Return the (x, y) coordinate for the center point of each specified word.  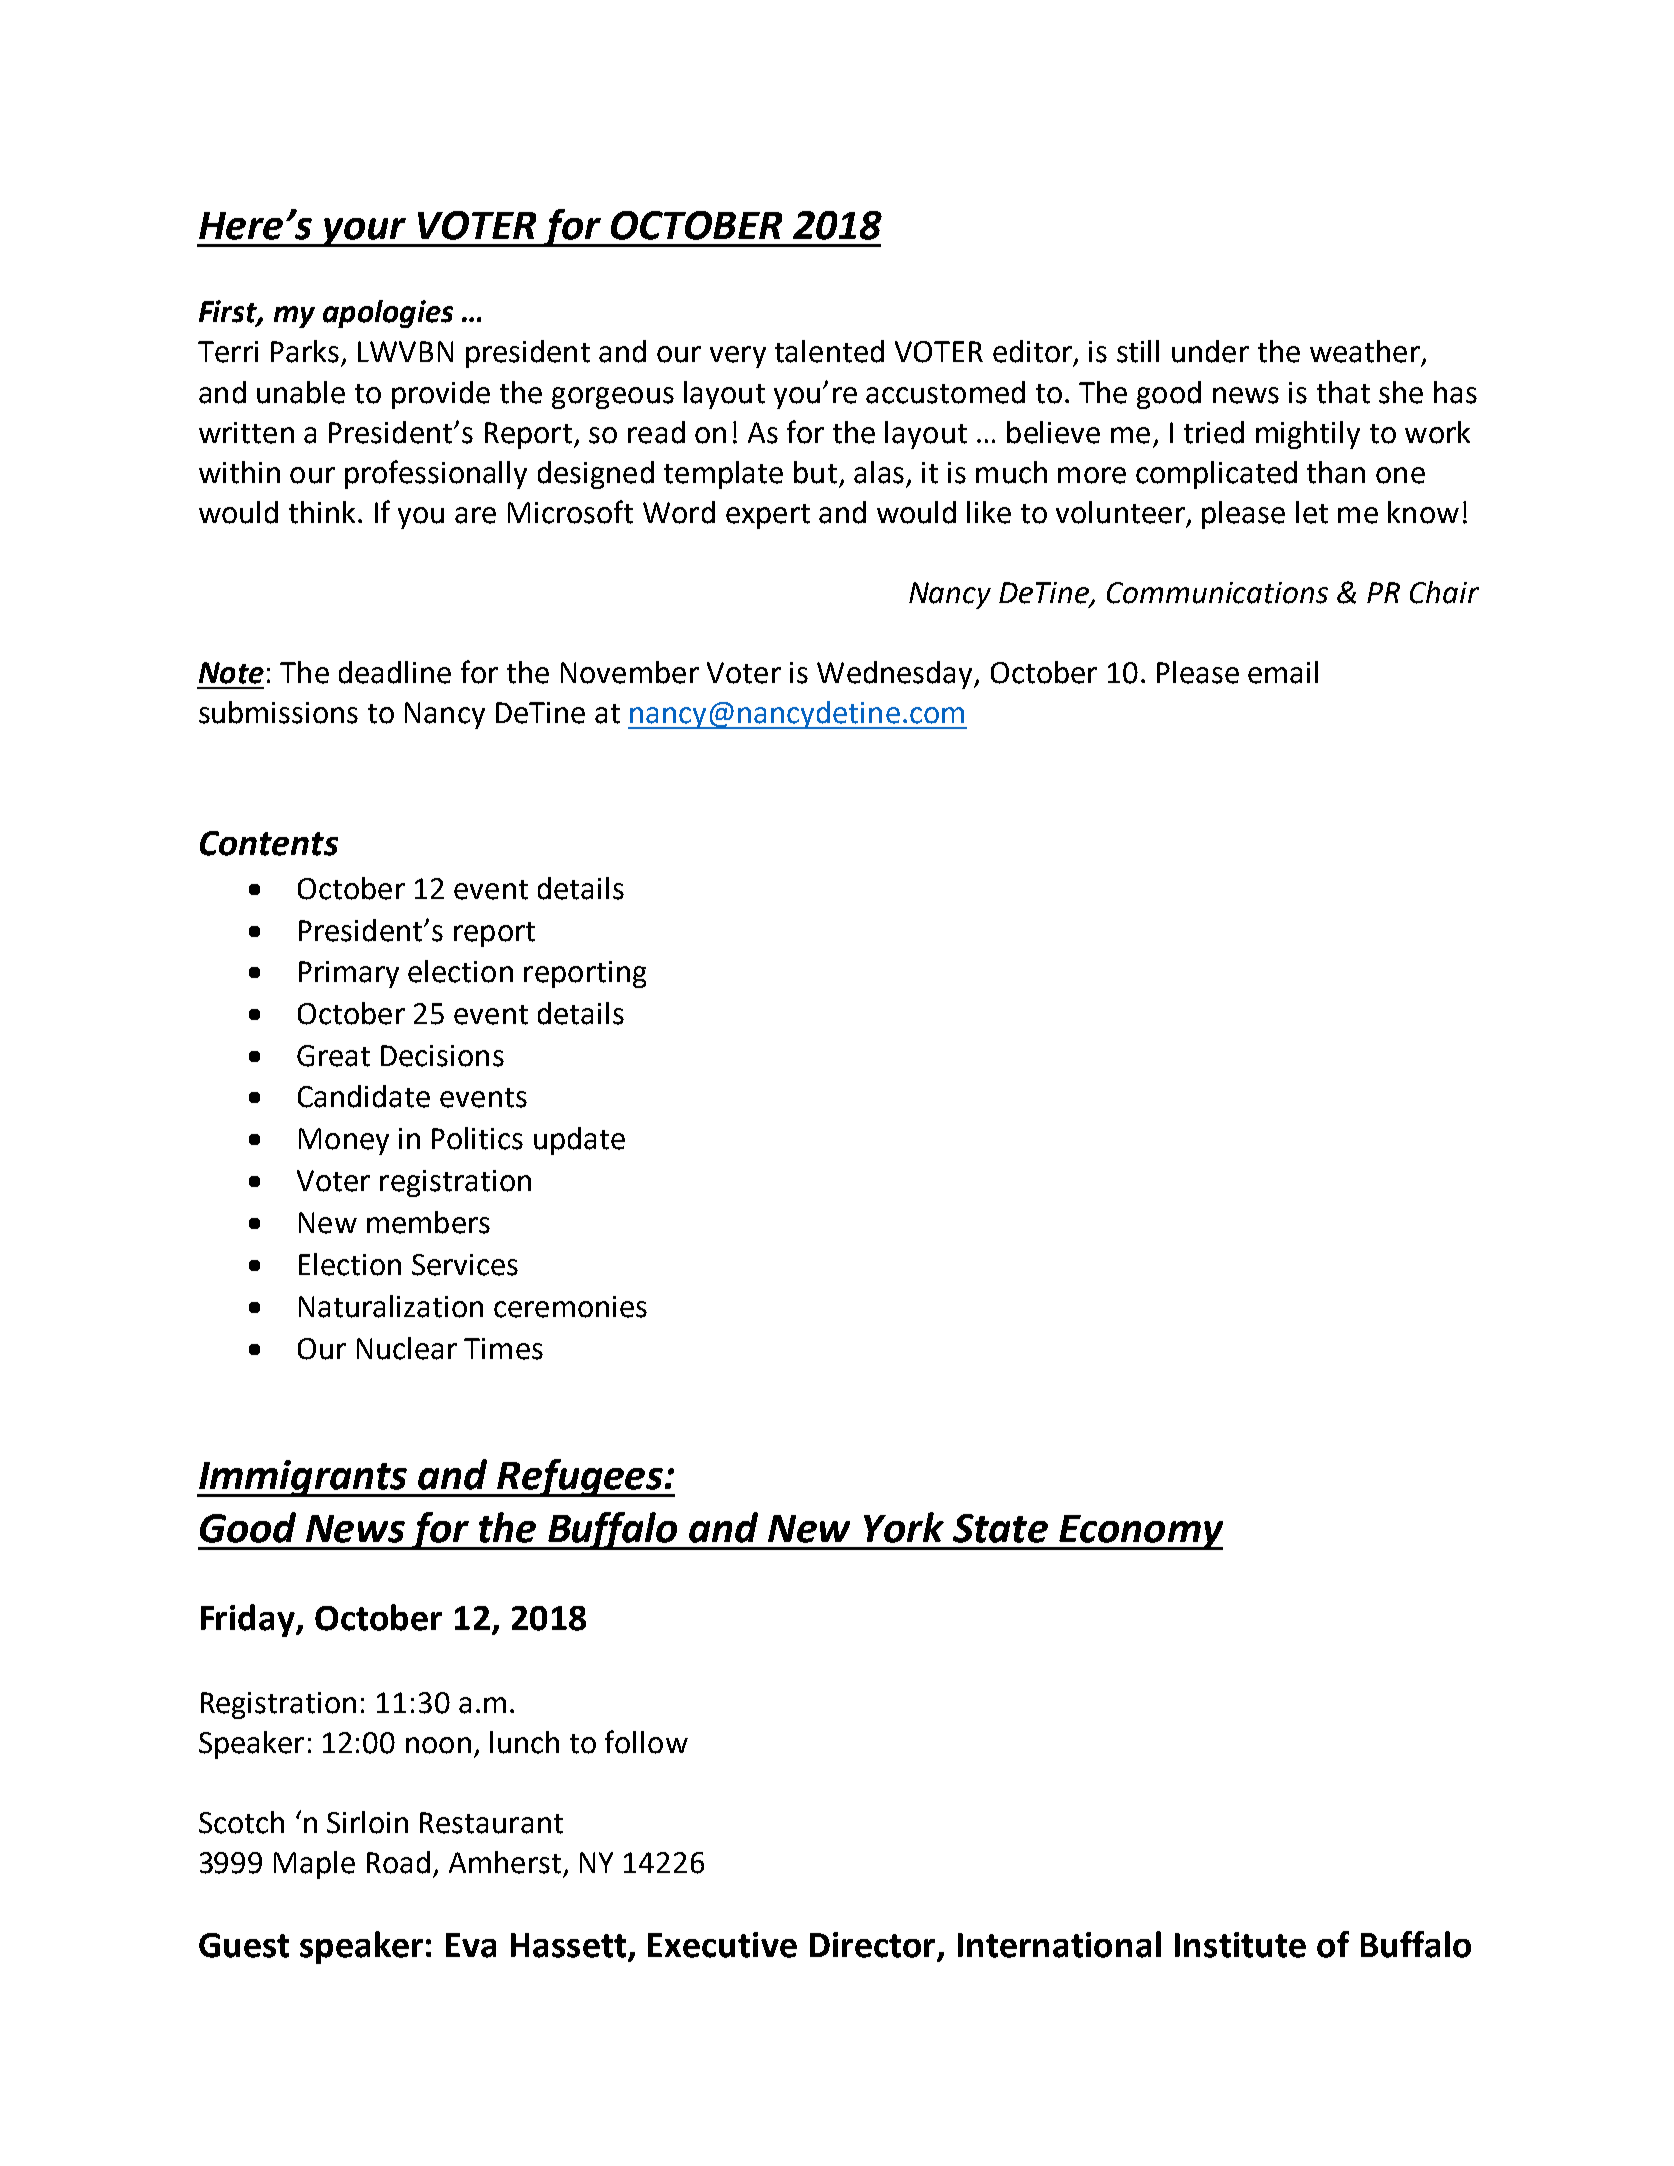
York (904, 1527)
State (1000, 1528)
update (579, 1141)
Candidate (364, 1096)
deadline (395, 672)
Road (398, 1862)
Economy (1140, 1532)
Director (874, 1946)
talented (829, 351)
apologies (388, 314)
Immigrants (303, 1478)
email (1283, 672)
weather (1365, 351)
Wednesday (896, 675)
